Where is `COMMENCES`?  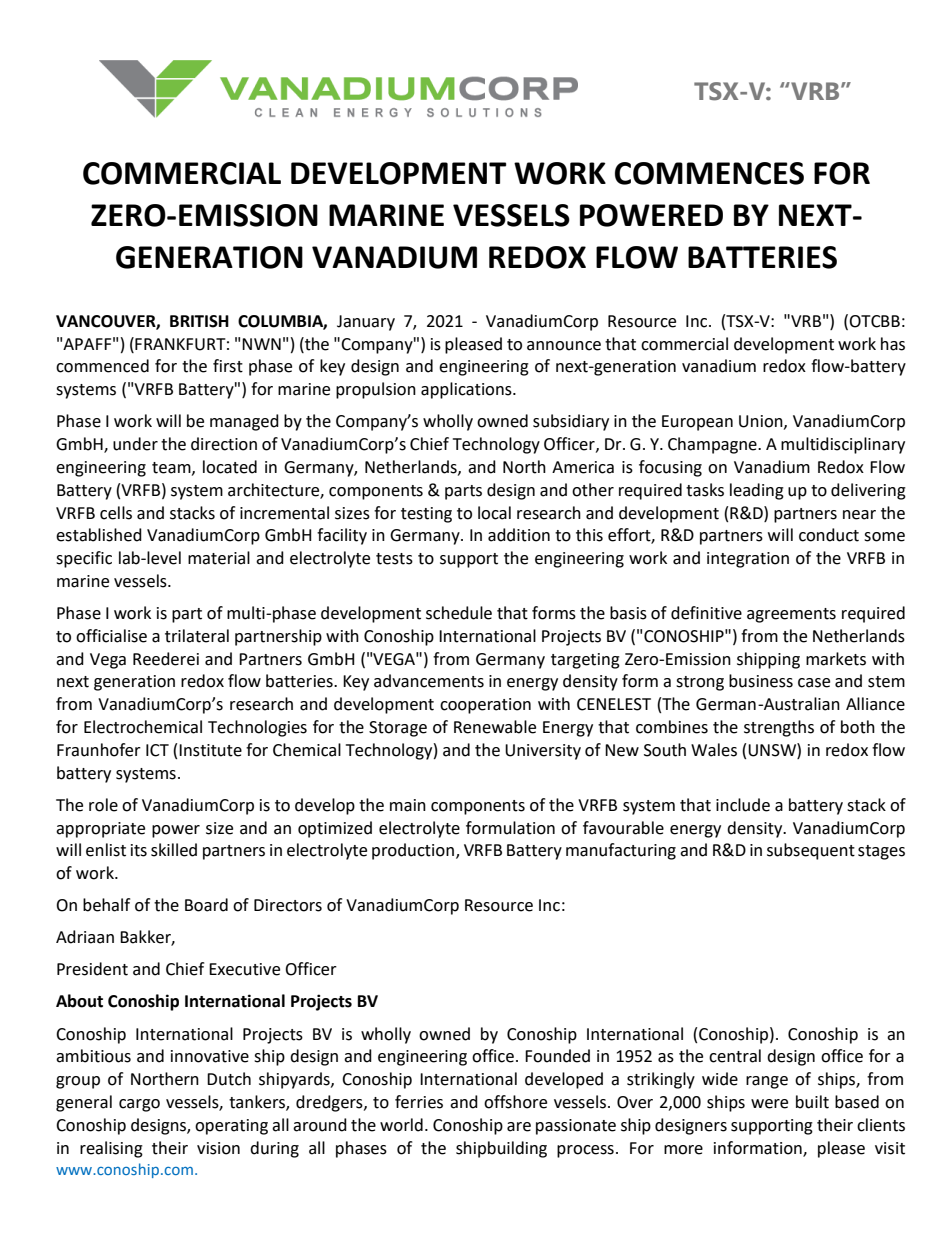
COMMENCES is located at coordinates (709, 173).
